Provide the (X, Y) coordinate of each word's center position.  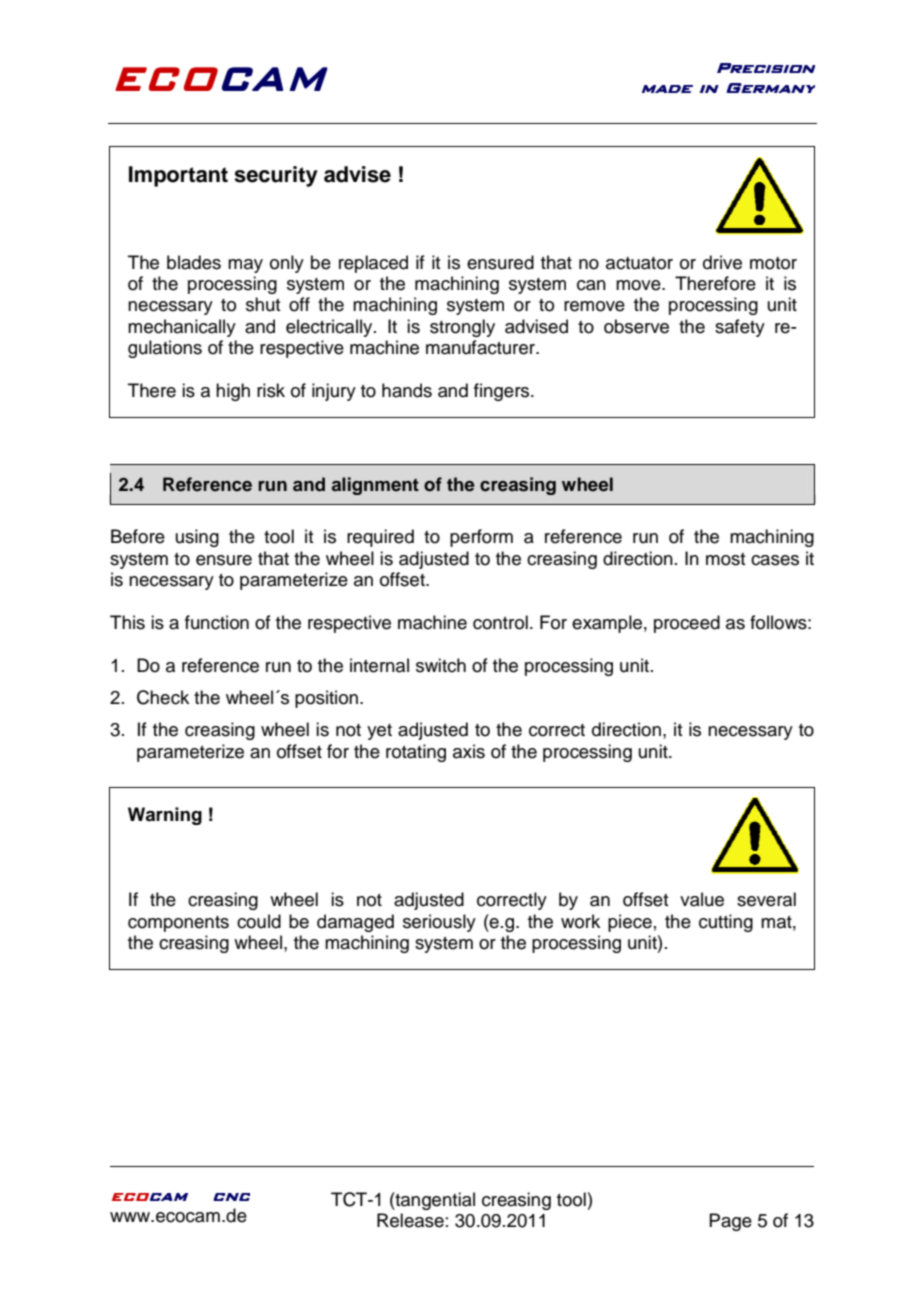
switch (441, 665)
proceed (687, 624)
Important (178, 176)
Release (410, 1220)
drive (722, 262)
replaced (373, 264)
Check (163, 697)
